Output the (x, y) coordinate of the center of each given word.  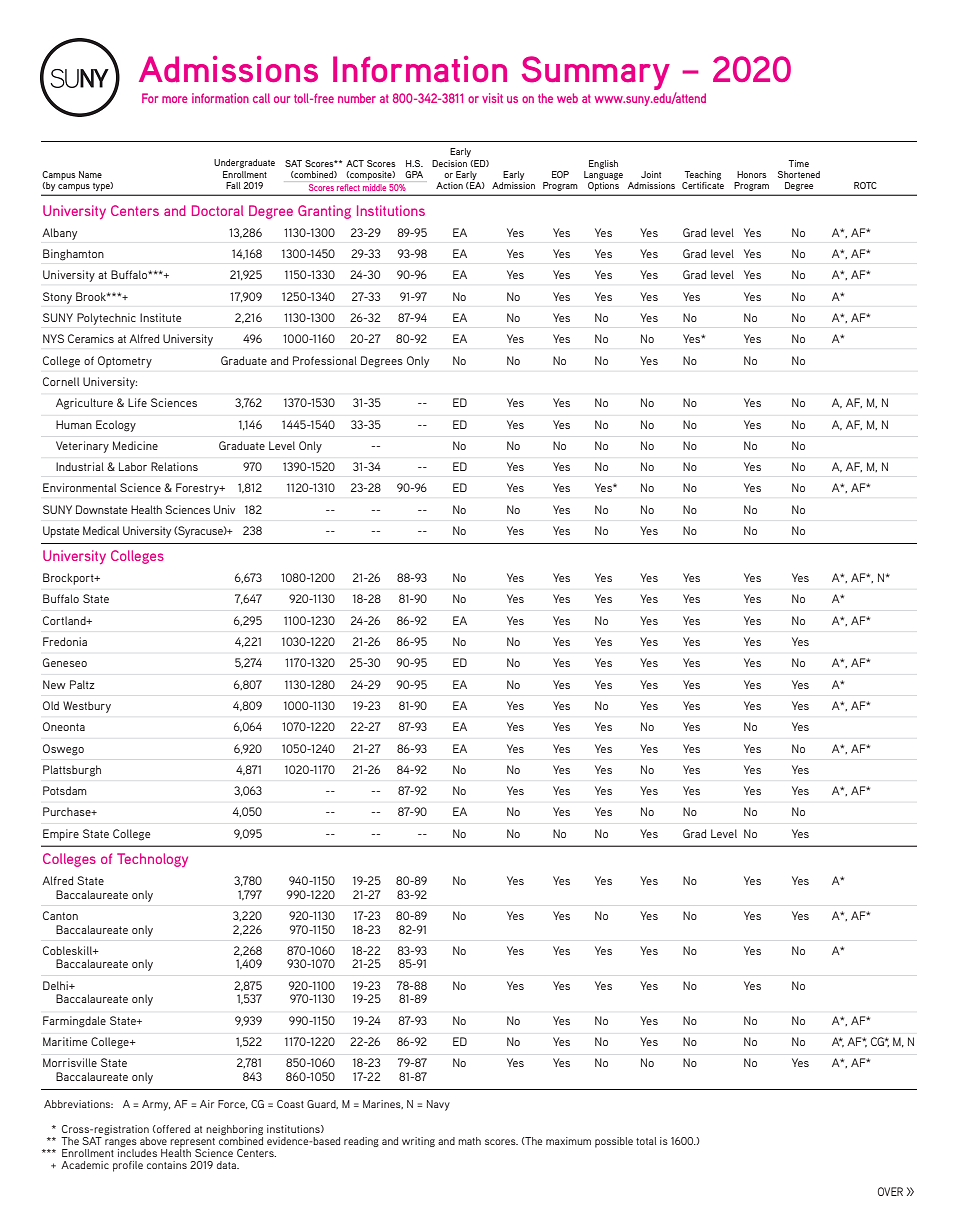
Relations (174, 466)
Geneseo (65, 662)
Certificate (703, 185)
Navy (438, 1105)
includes (137, 1153)
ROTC (865, 185)
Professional (325, 360)
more (174, 99)
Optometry (125, 362)
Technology (152, 860)
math (469, 1141)
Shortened (799, 174)
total (646, 1141)
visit (492, 98)
